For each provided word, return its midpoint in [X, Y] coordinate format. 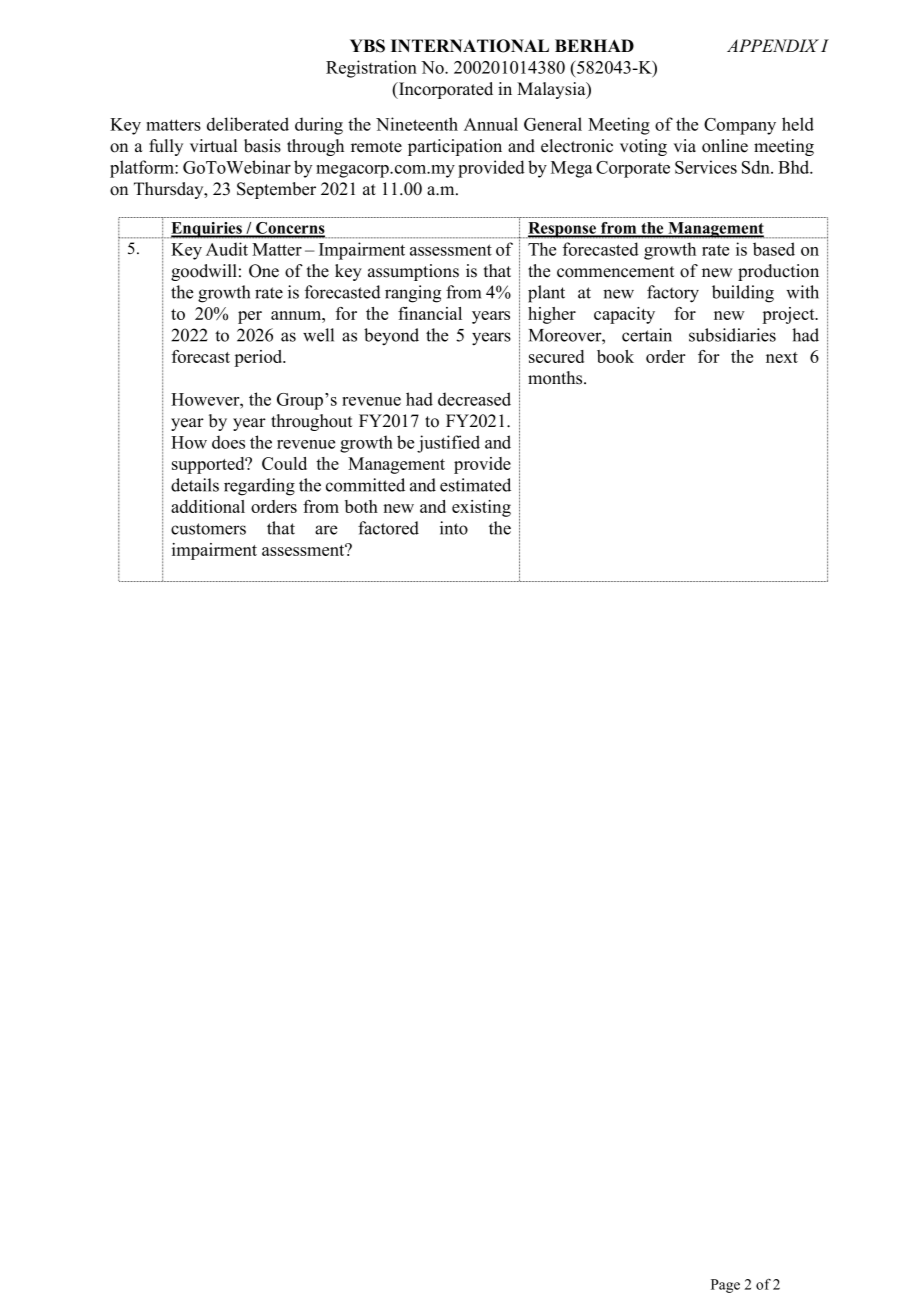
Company [740, 126]
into [454, 528]
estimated [475, 485]
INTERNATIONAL [470, 46]
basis [262, 146]
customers [208, 529]
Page [725, 1286]
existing [481, 508]
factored [388, 528]
